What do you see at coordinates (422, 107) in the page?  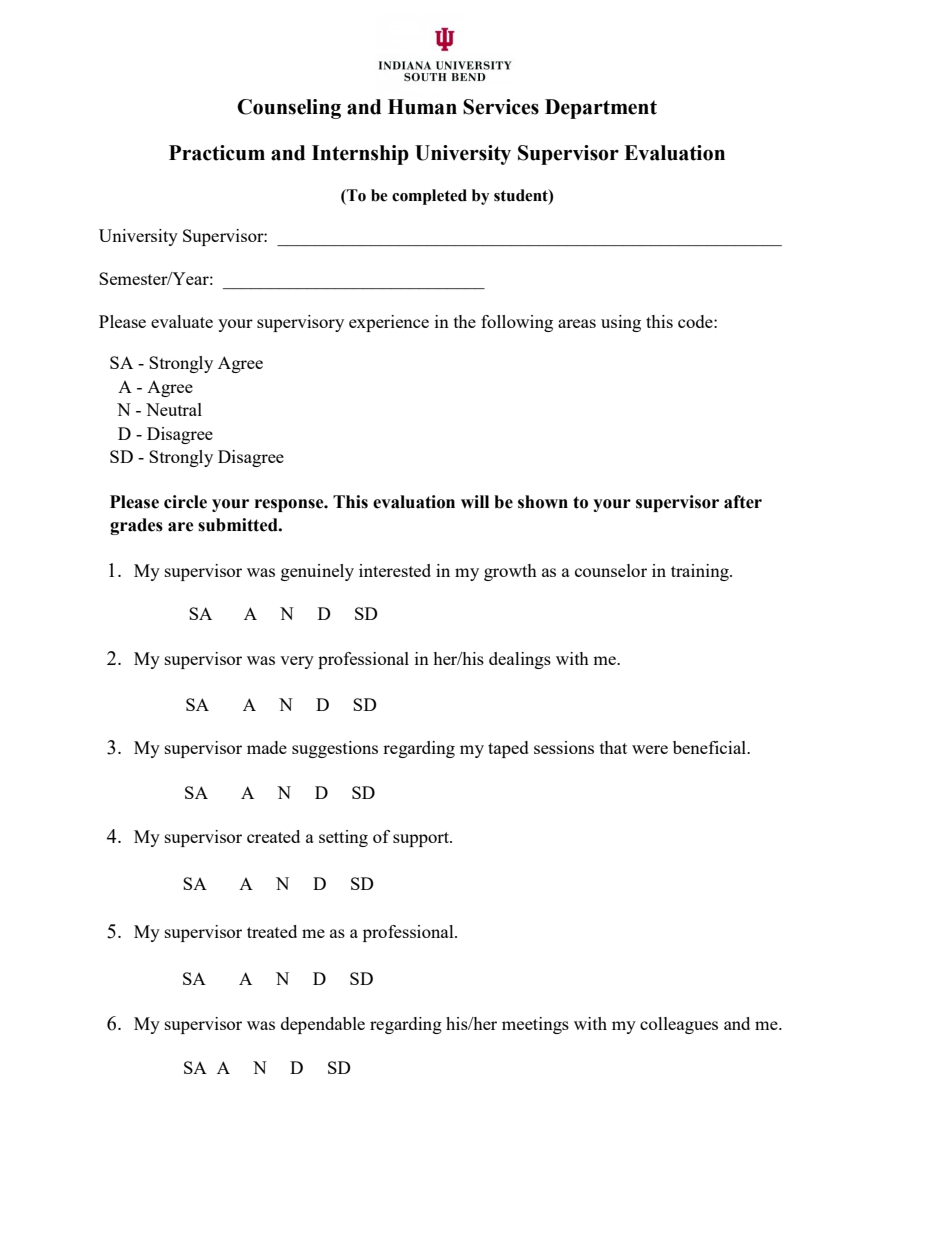 I see `Human` at bounding box center [422, 107].
